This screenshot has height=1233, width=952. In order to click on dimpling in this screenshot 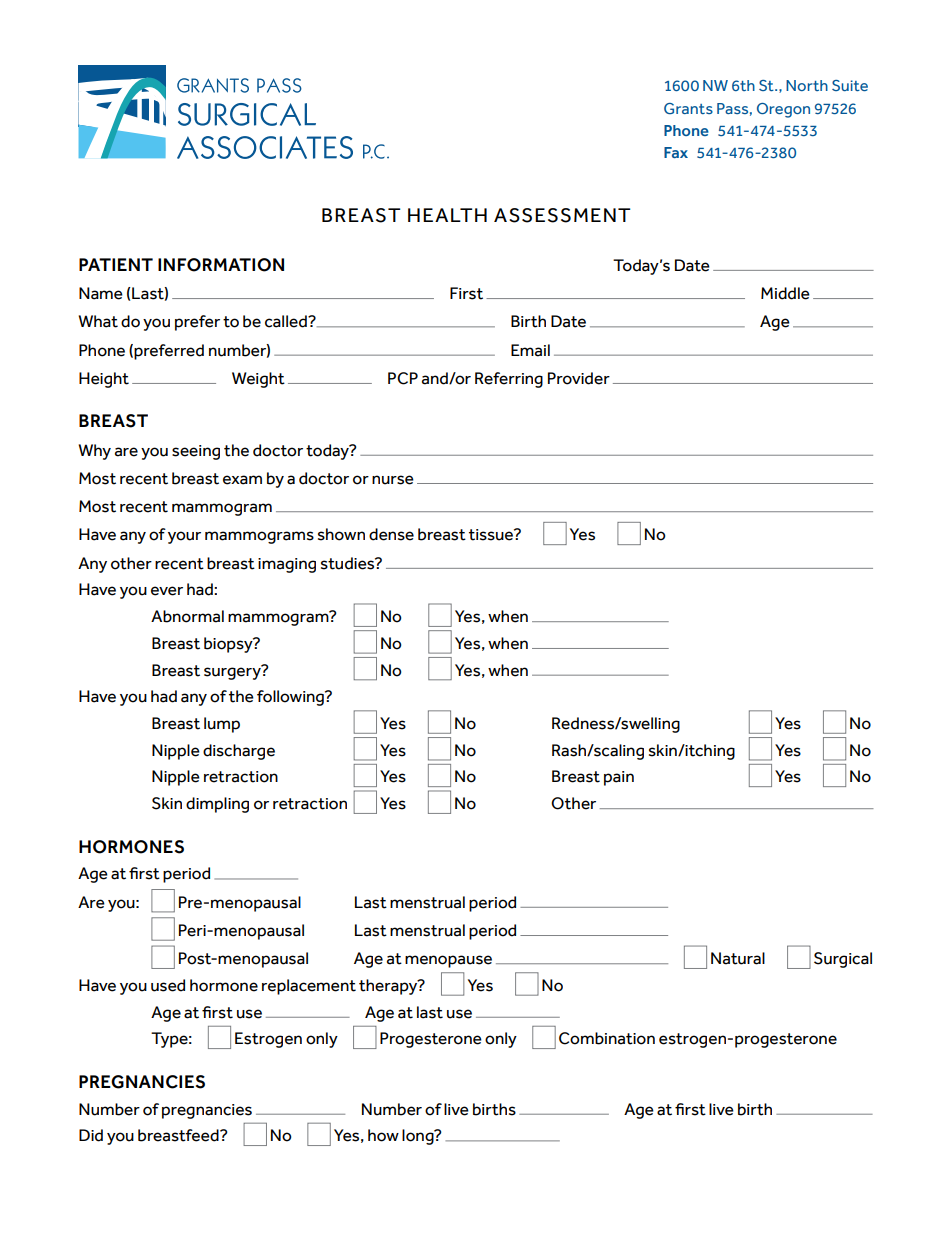, I will do `click(217, 805)`.
